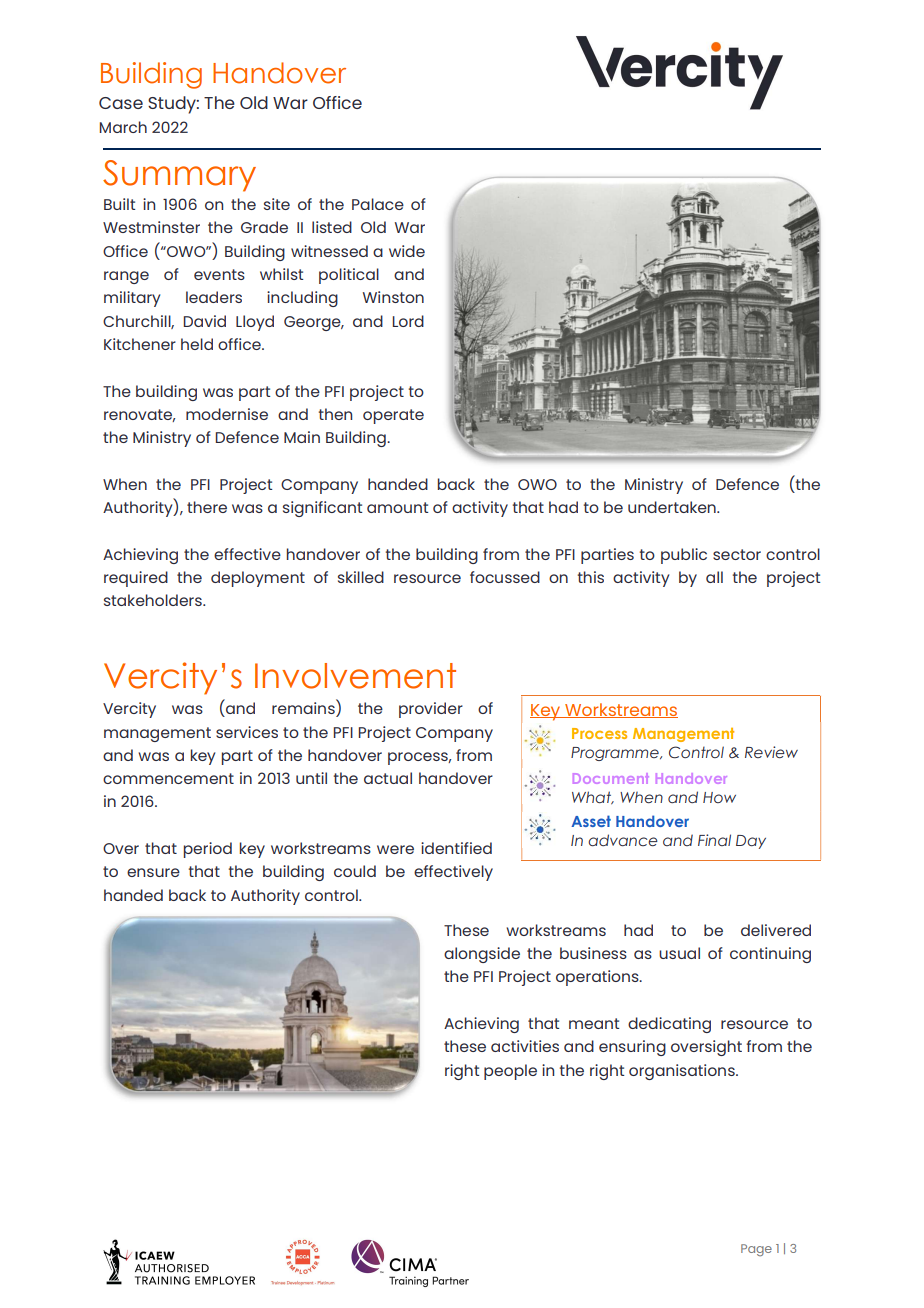 The image size is (924, 1308). I want to click on operate, so click(393, 416).
